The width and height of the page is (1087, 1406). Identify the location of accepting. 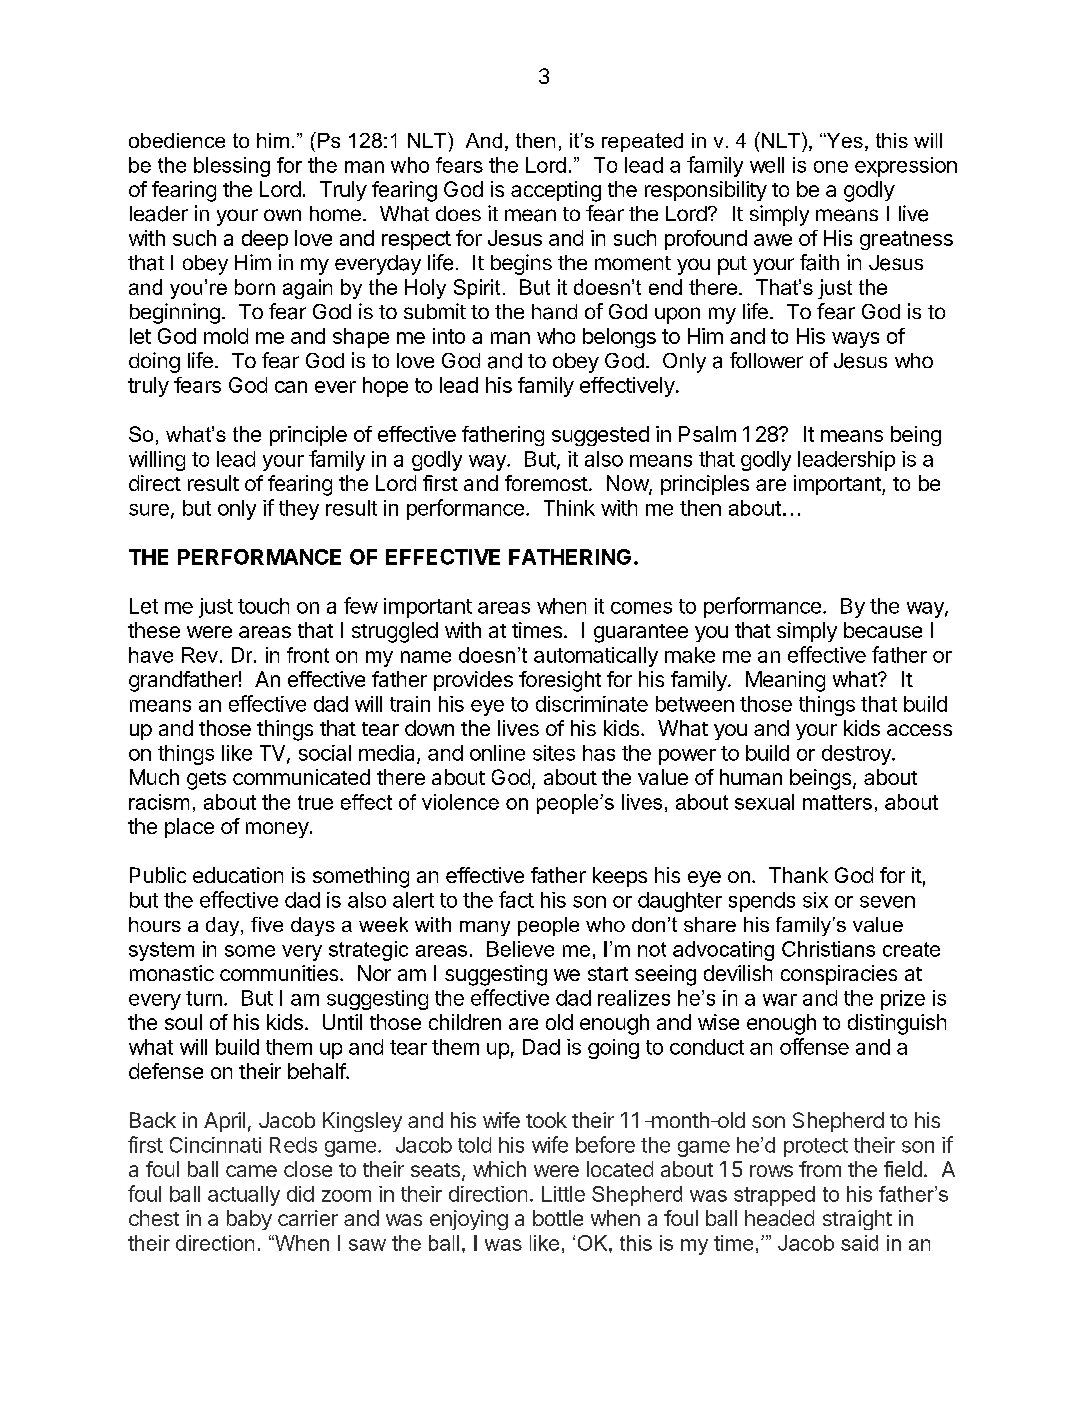
(556, 191).
